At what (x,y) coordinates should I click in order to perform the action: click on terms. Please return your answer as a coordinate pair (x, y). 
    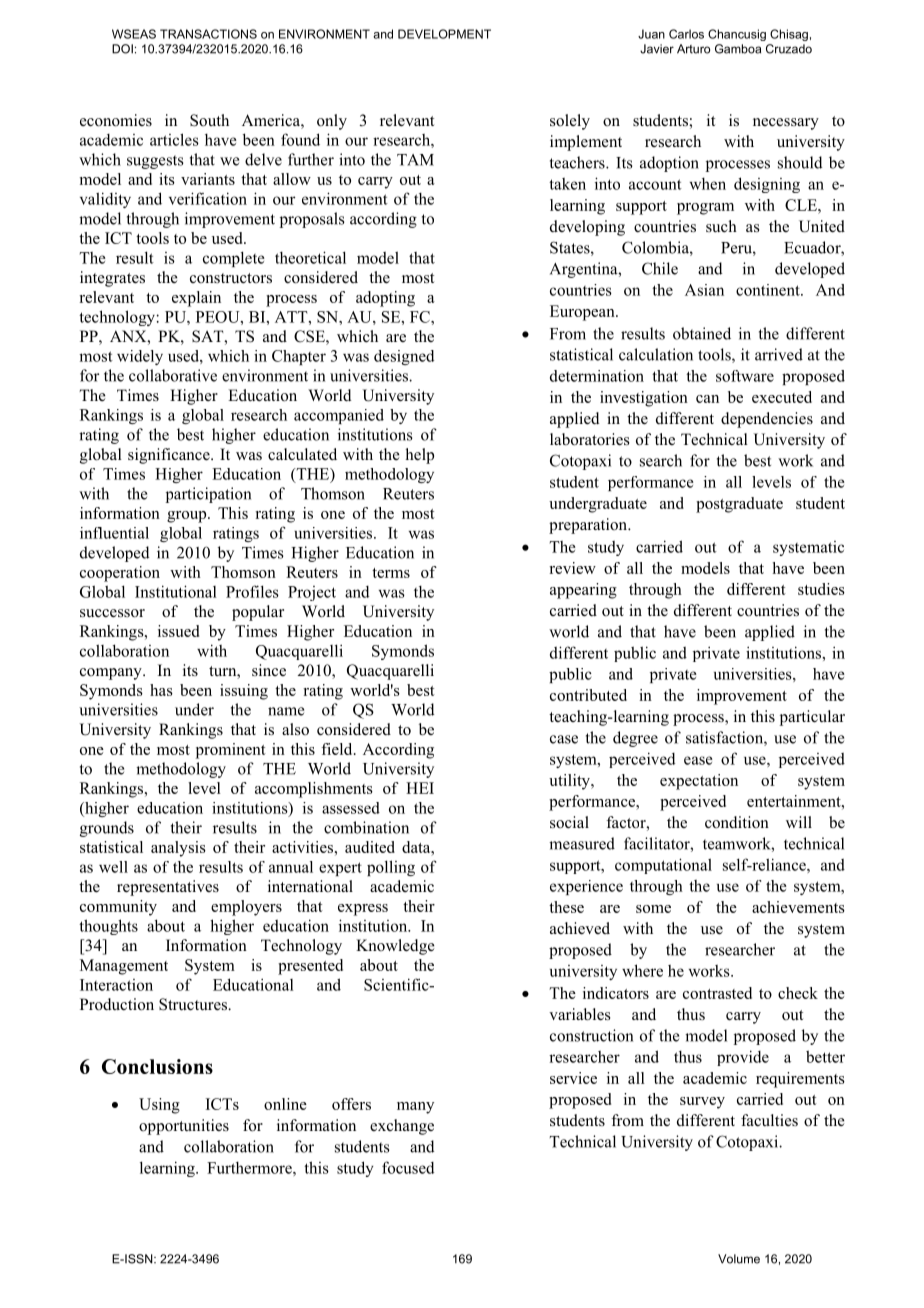
    Looking at the image, I should click on (391, 573).
